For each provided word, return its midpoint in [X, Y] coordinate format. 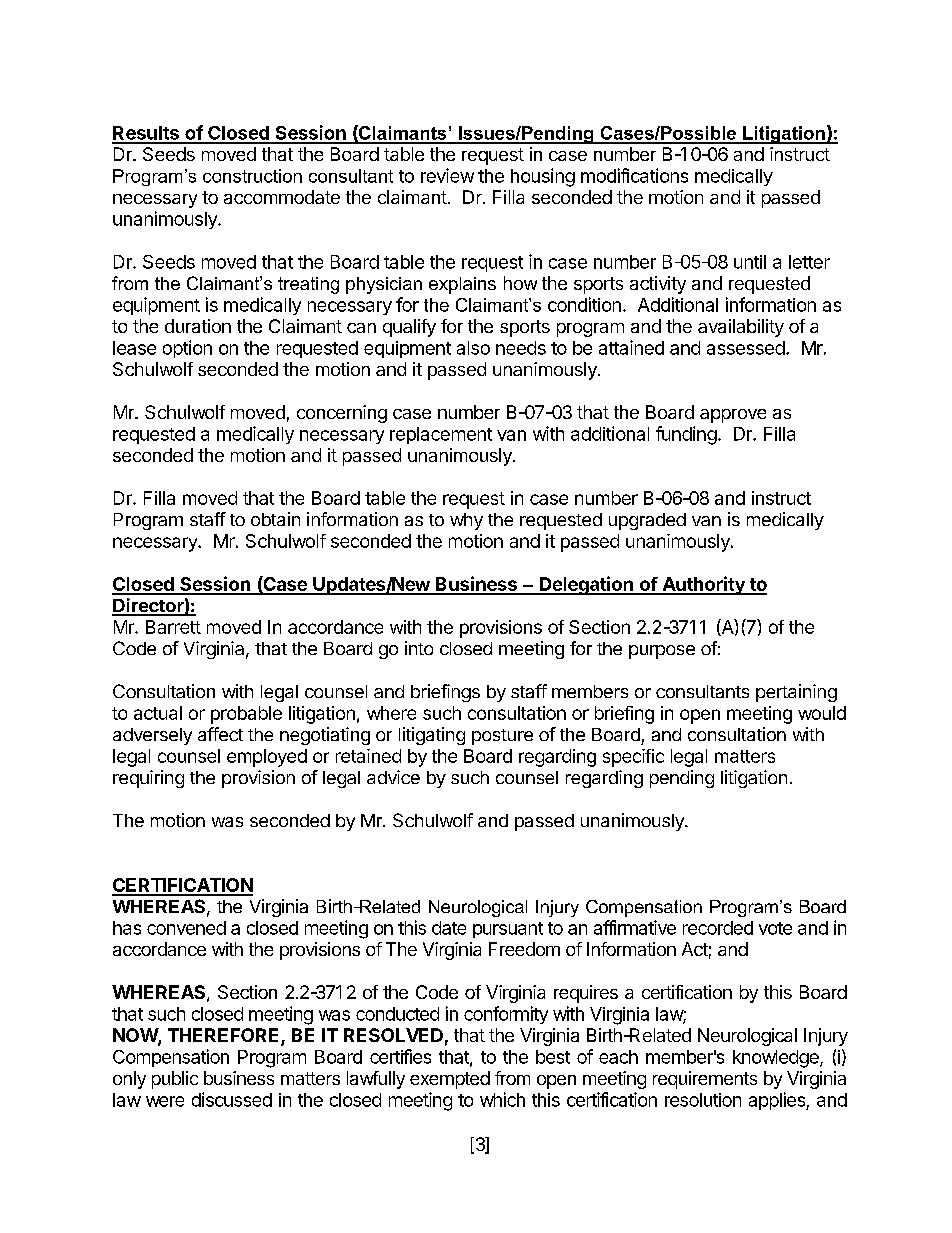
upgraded [647, 521]
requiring [148, 779]
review [447, 175]
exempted [450, 1080]
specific [633, 758]
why [466, 521]
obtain [275, 519]
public [175, 1080]
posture [502, 737]
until [750, 262]
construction [252, 176]
